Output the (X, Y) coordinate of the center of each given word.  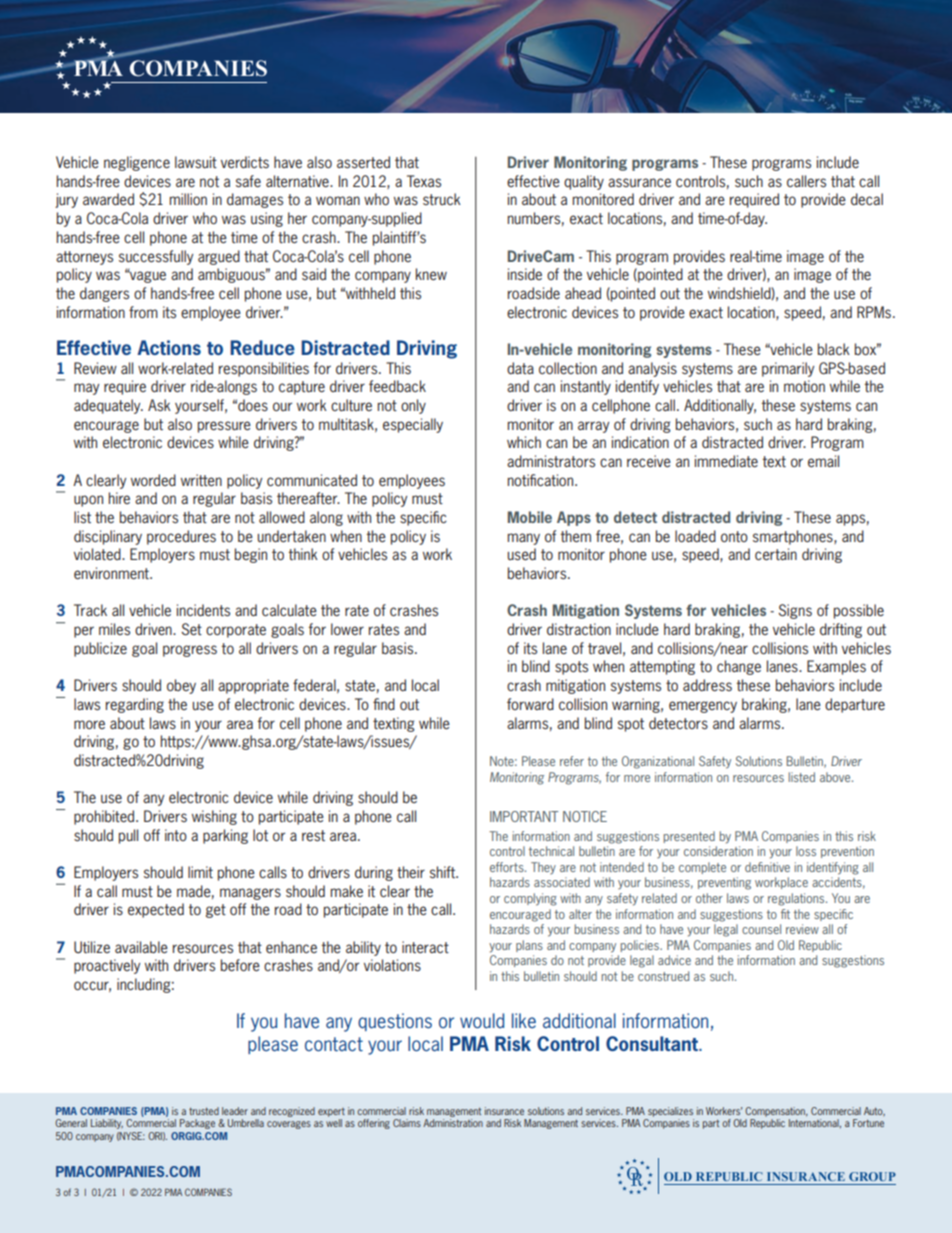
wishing (214, 817)
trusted (204, 1111)
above (836, 777)
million (188, 199)
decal (867, 199)
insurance (504, 1111)
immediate (726, 461)
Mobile (530, 517)
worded (153, 480)
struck (442, 199)
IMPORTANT (524, 816)
